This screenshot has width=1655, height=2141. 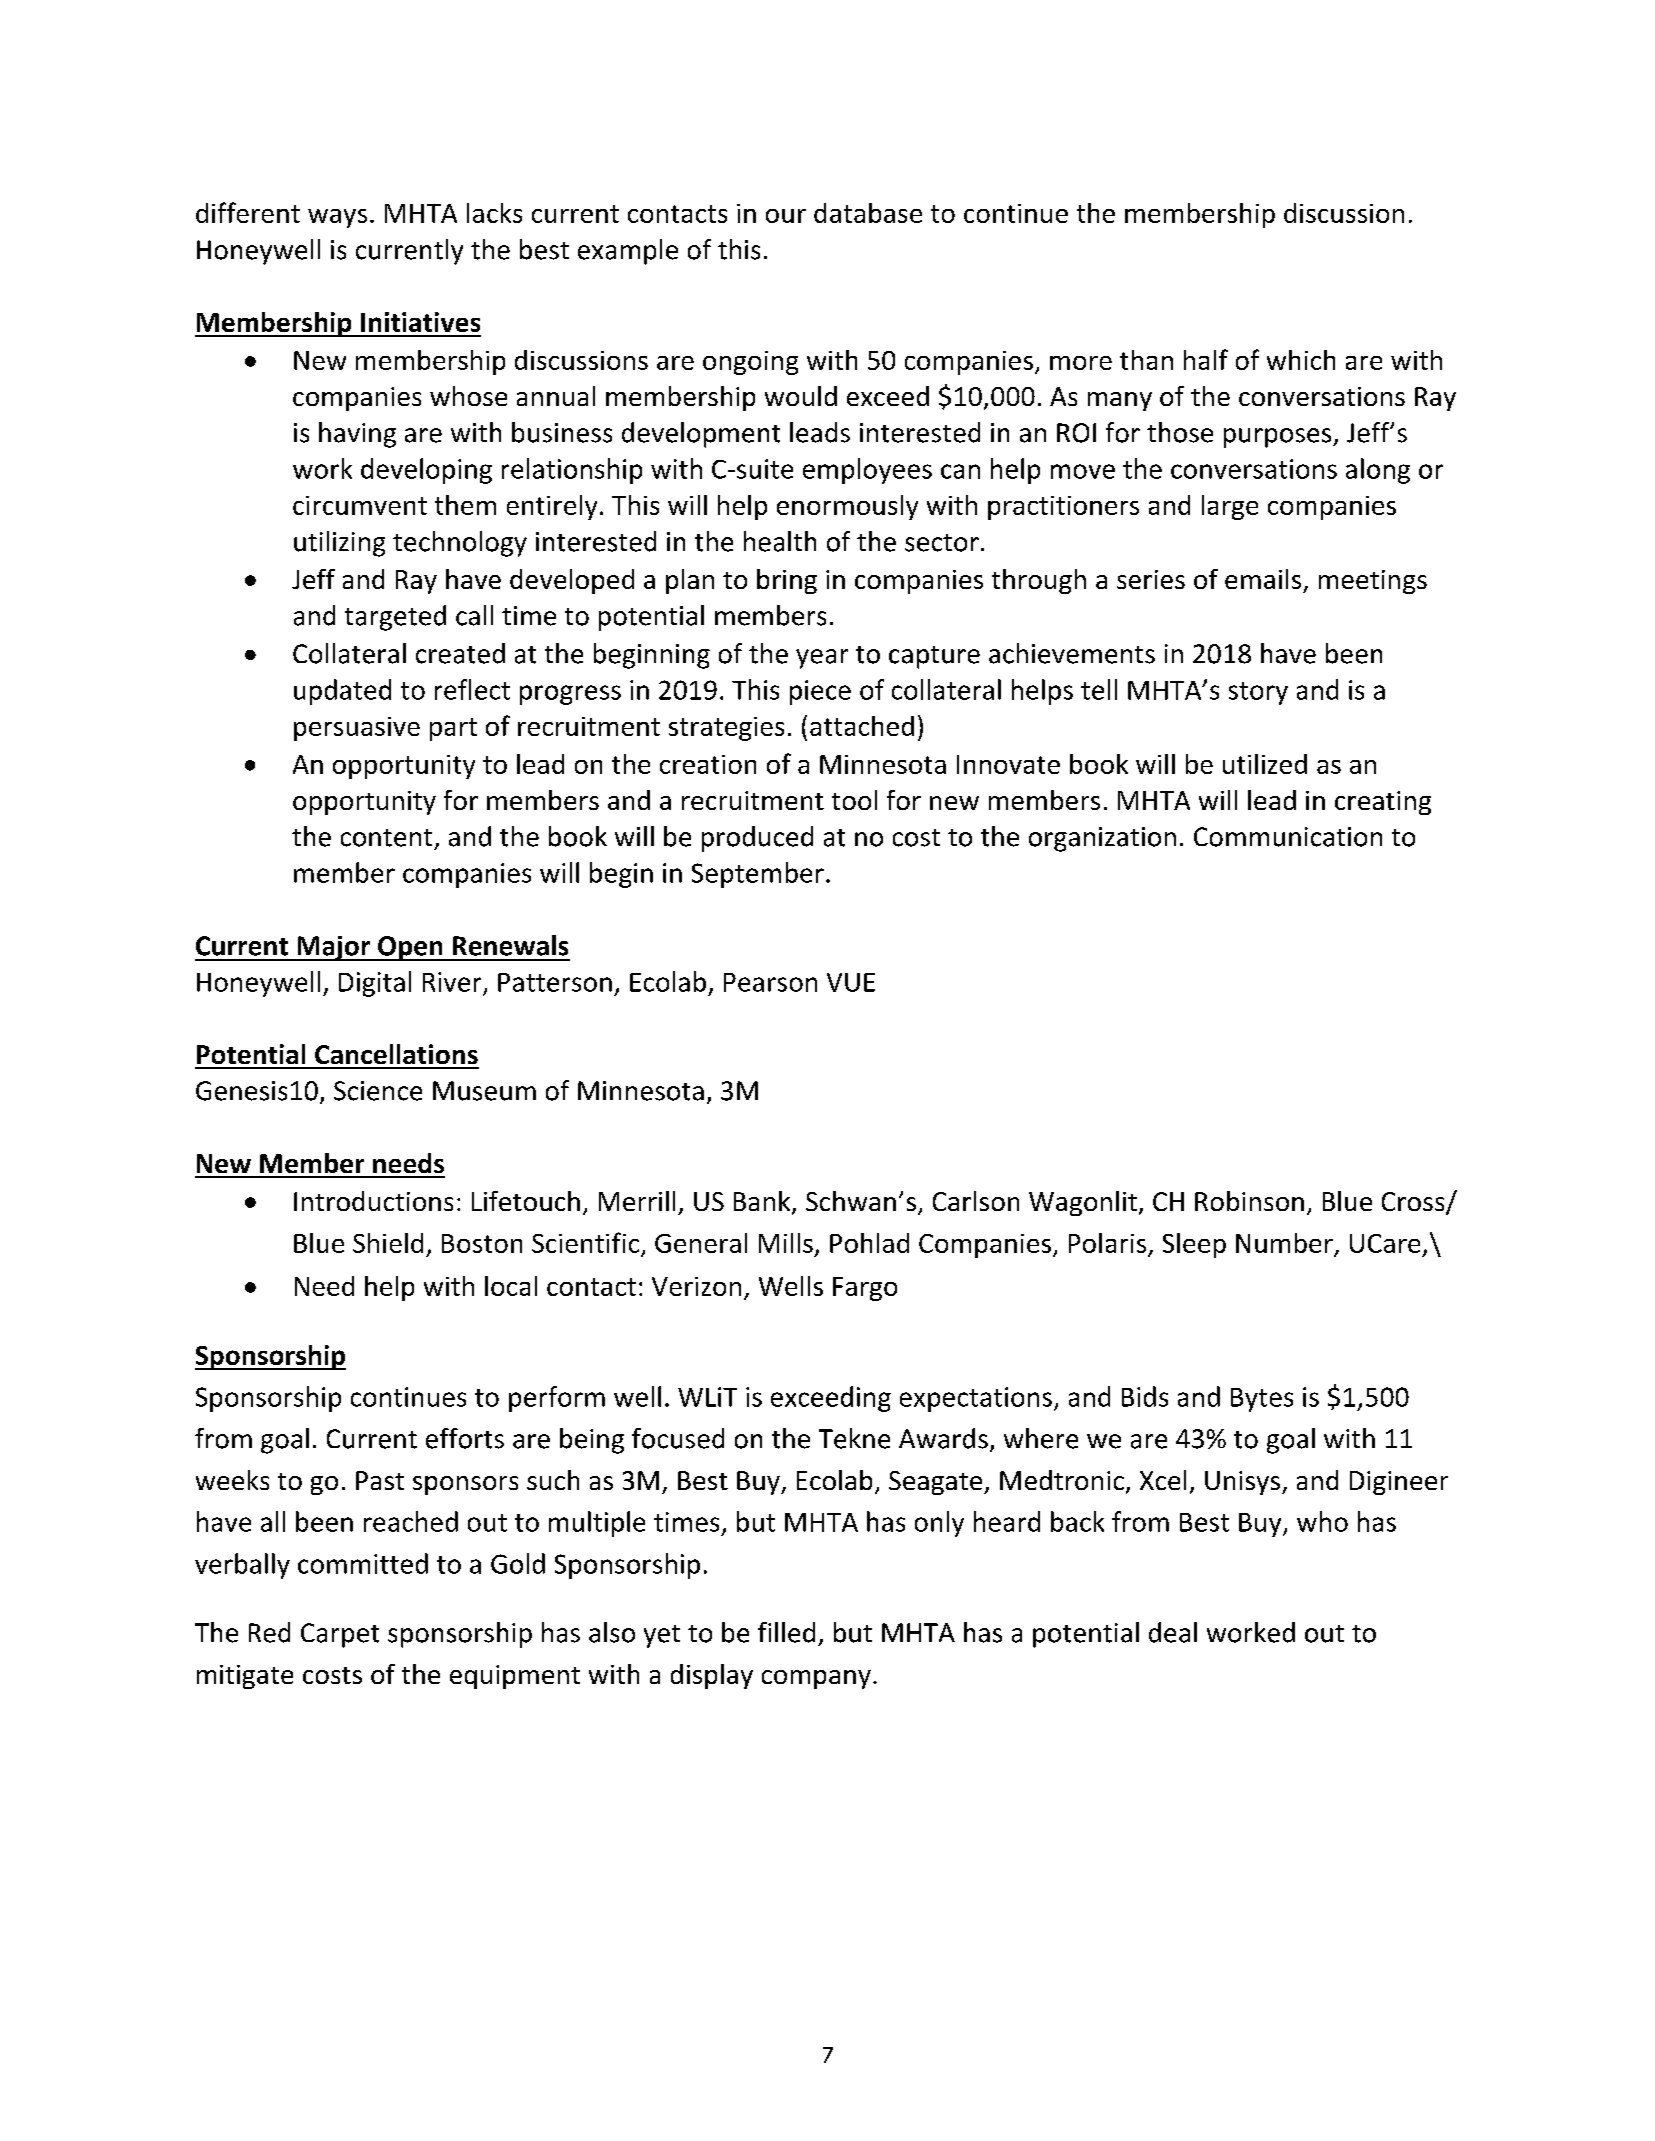 What do you see at coordinates (786, 1632) in the screenshot?
I see `filled` at bounding box center [786, 1632].
